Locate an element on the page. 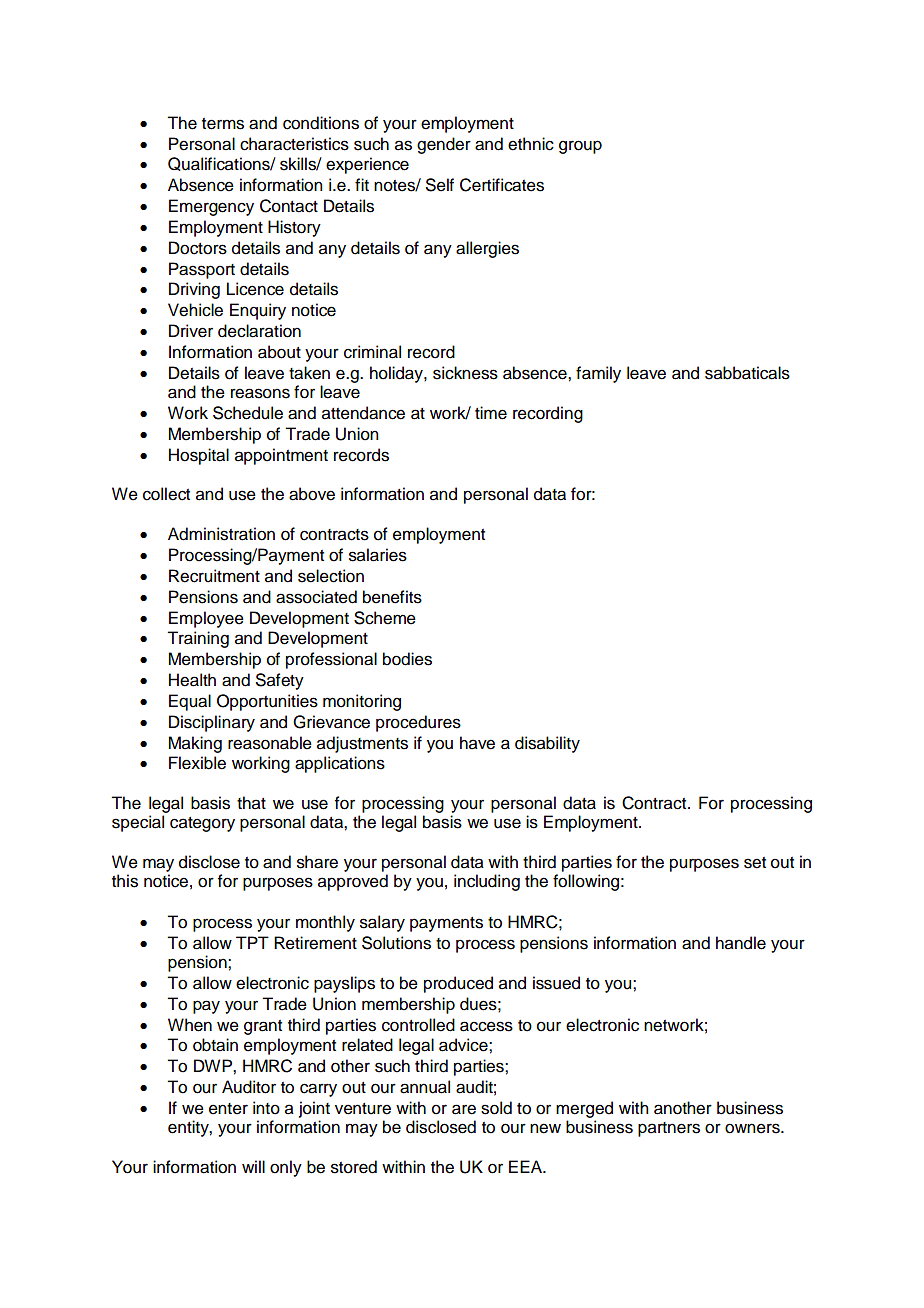 The height and width of the page is (1308, 924). Schedule is located at coordinates (248, 413).
